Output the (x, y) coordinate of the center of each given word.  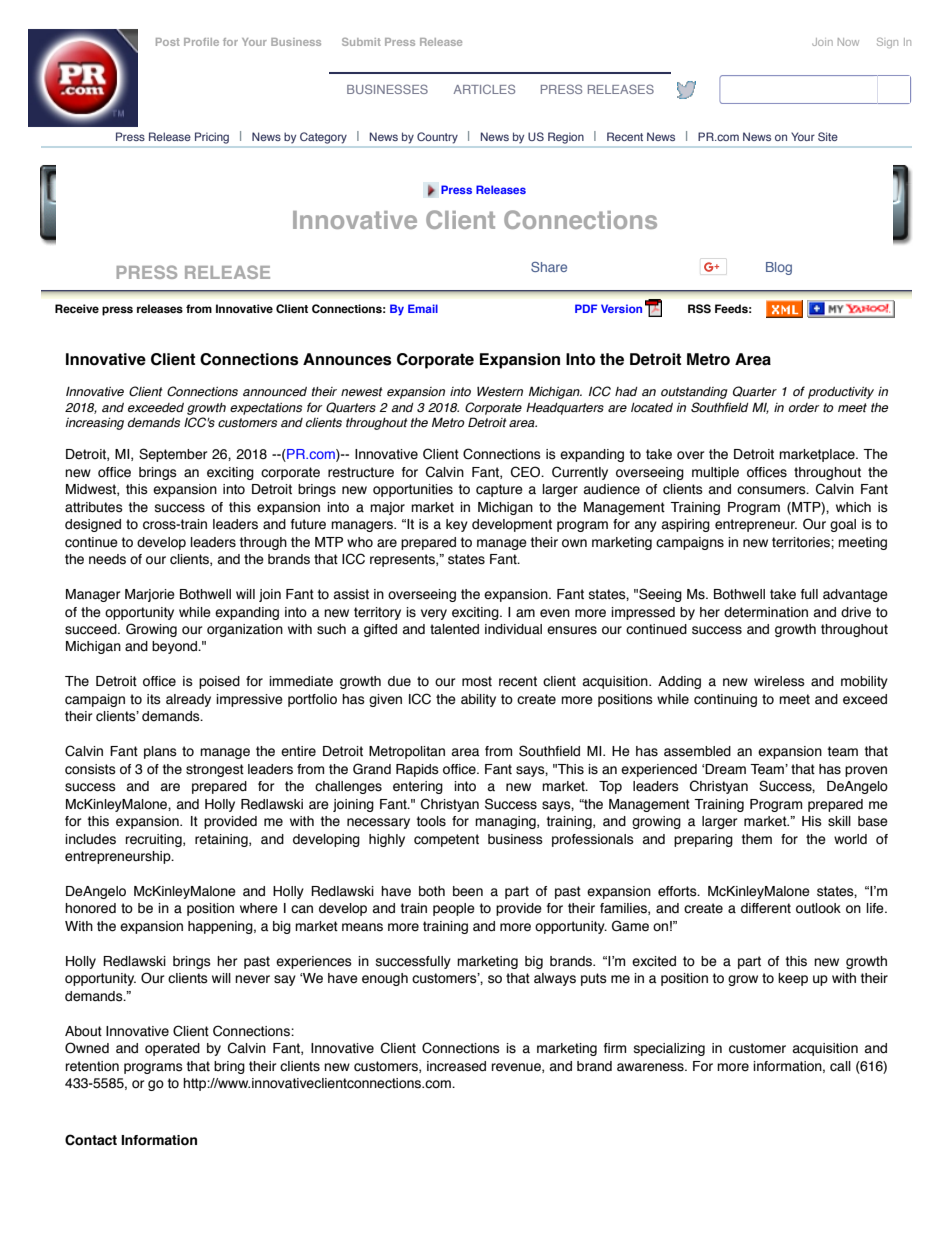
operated (172, 1049)
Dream (725, 769)
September (173, 455)
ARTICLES (484, 89)
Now (848, 42)
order (804, 408)
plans (160, 752)
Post (168, 42)
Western (500, 391)
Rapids (417, 770)
